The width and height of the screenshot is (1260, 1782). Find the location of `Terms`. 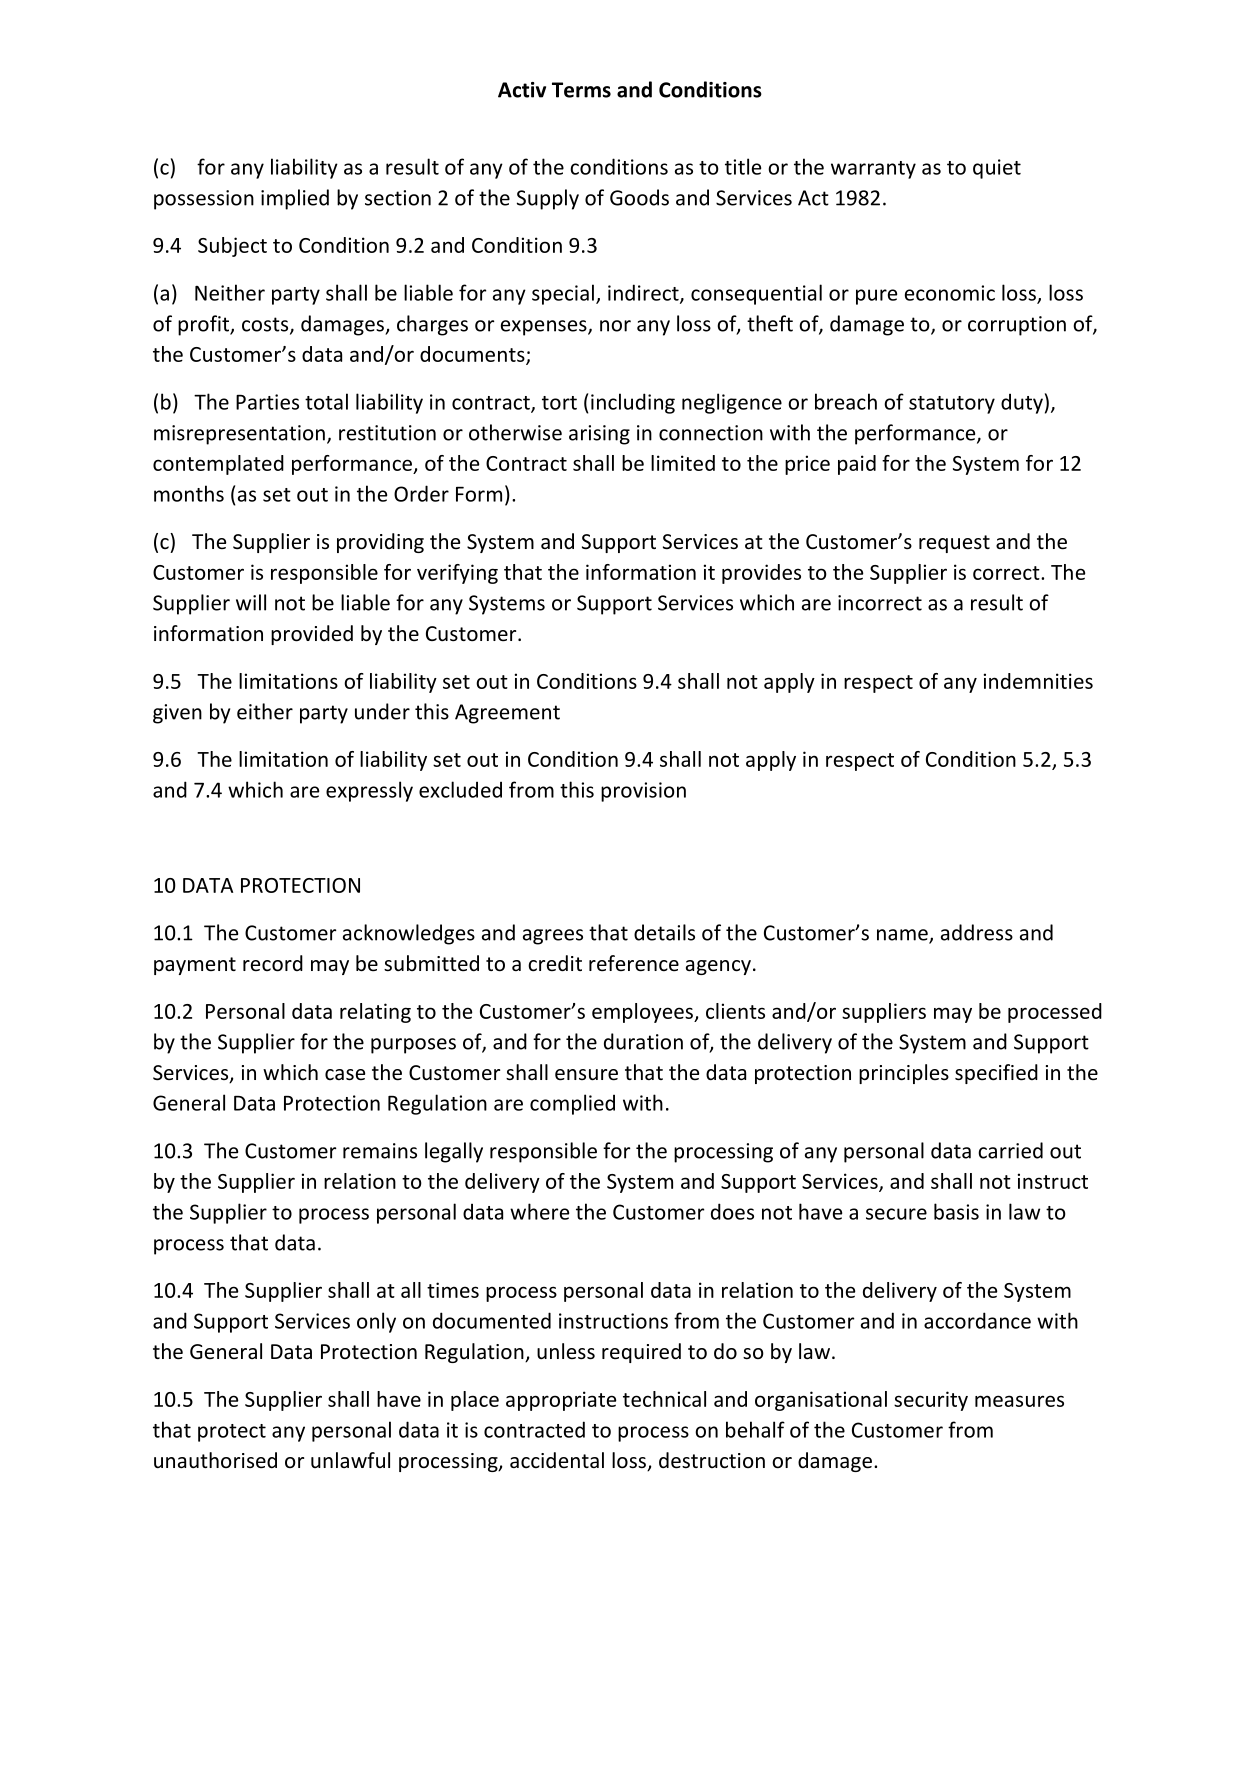

Terms is located at coordinates (581, 90).
